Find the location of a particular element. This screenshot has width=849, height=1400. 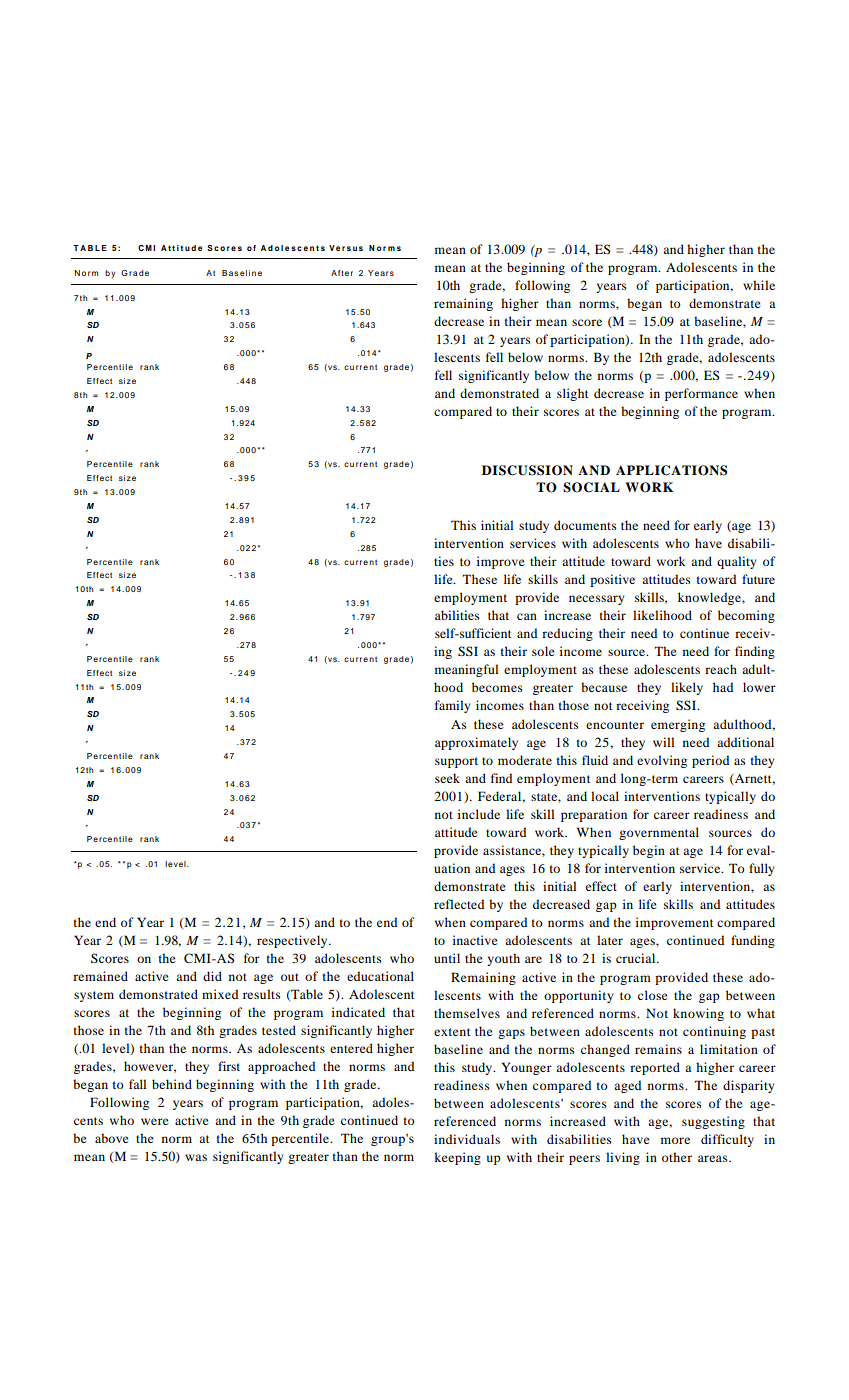

governmental is located at coordinates (659, 833).
